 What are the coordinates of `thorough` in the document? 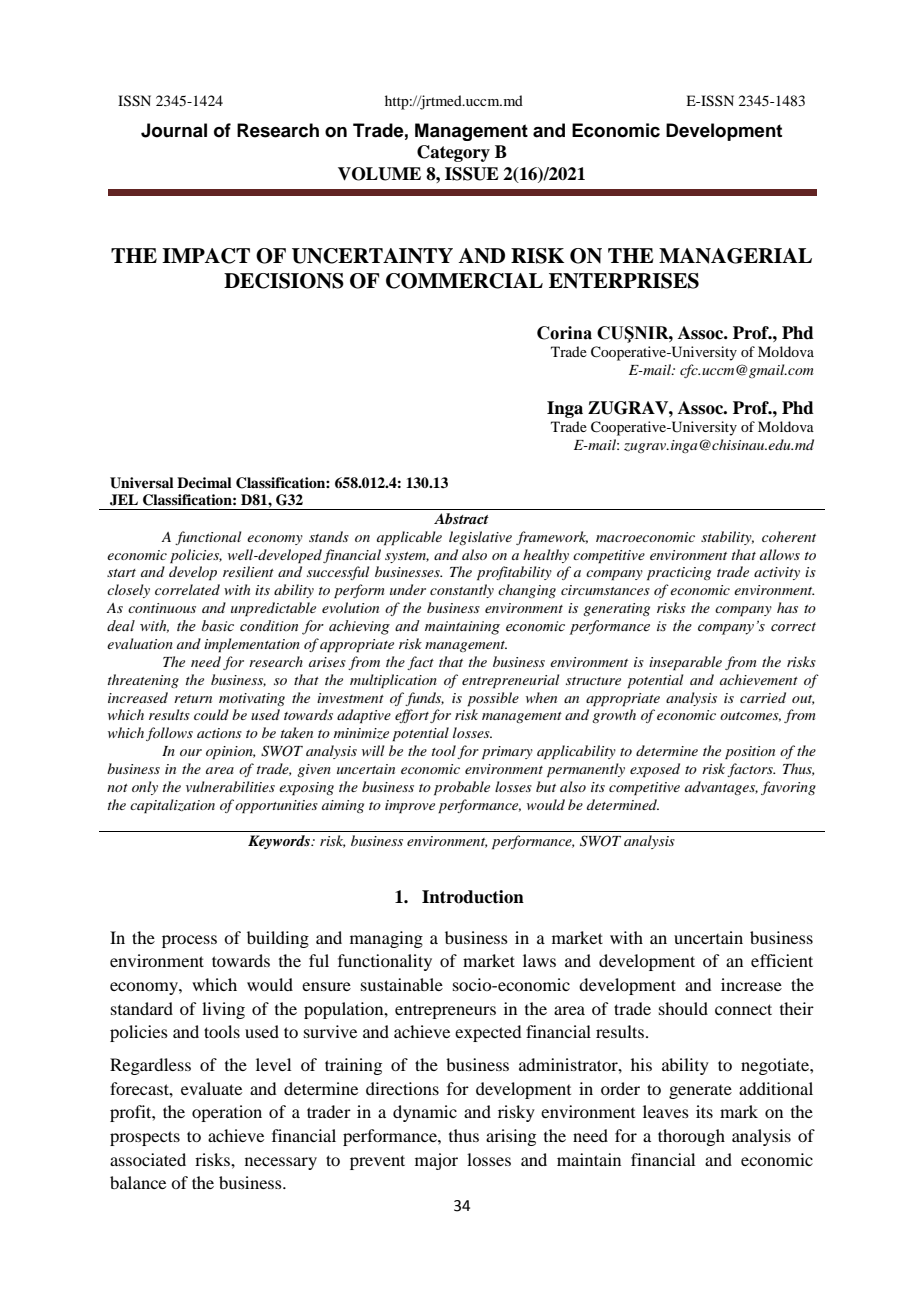 It's located at (691, 1137).
